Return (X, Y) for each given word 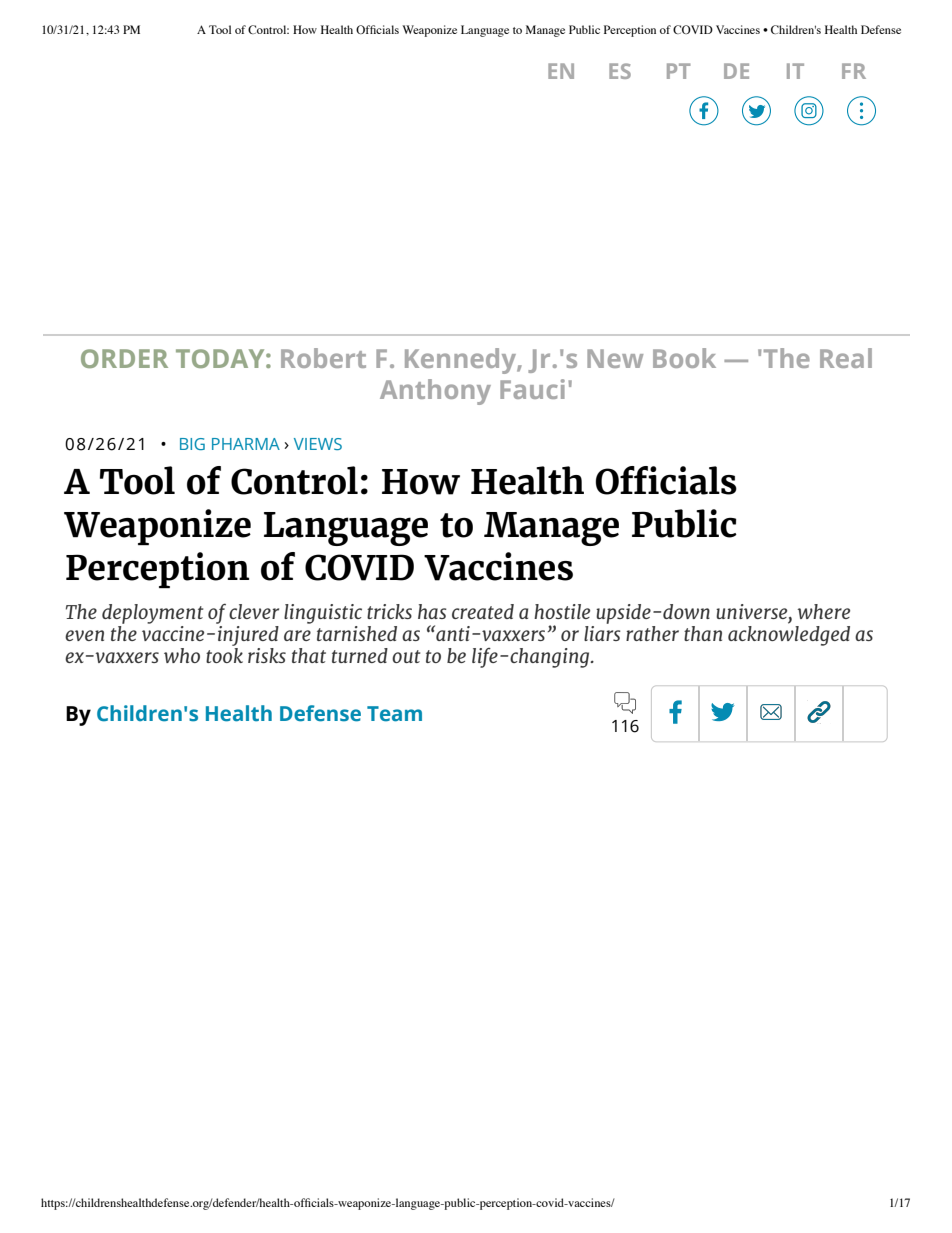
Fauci (532, 389)
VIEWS (318, 444)
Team (394, 714)
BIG (192, 444)
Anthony (435, 392)
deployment (152, 614)
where (823, 611)
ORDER (124, 358)
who (182, 655)
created (483, 611)
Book (684, 358)
